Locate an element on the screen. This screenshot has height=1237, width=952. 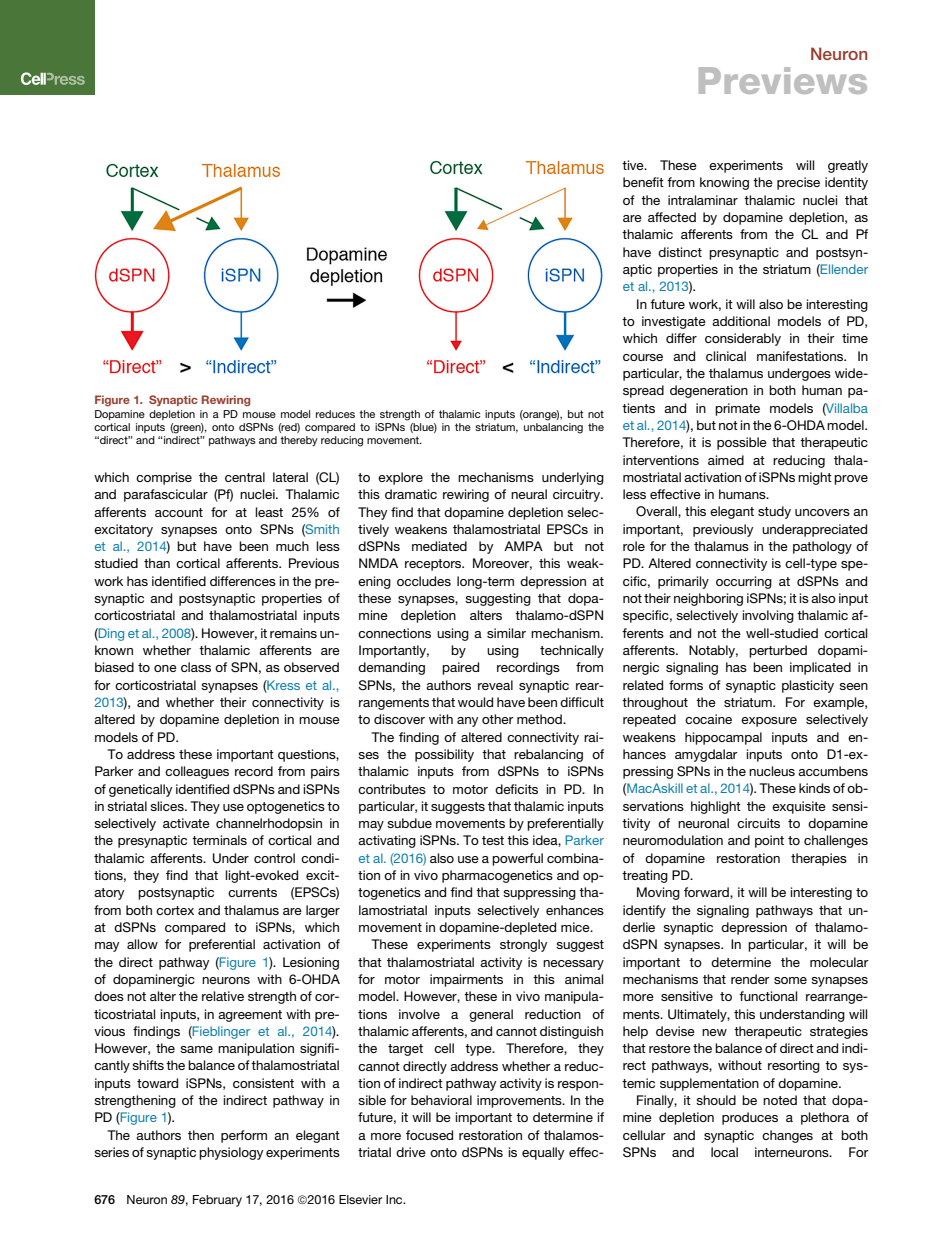
activate is located at coordinates (186, 823).
